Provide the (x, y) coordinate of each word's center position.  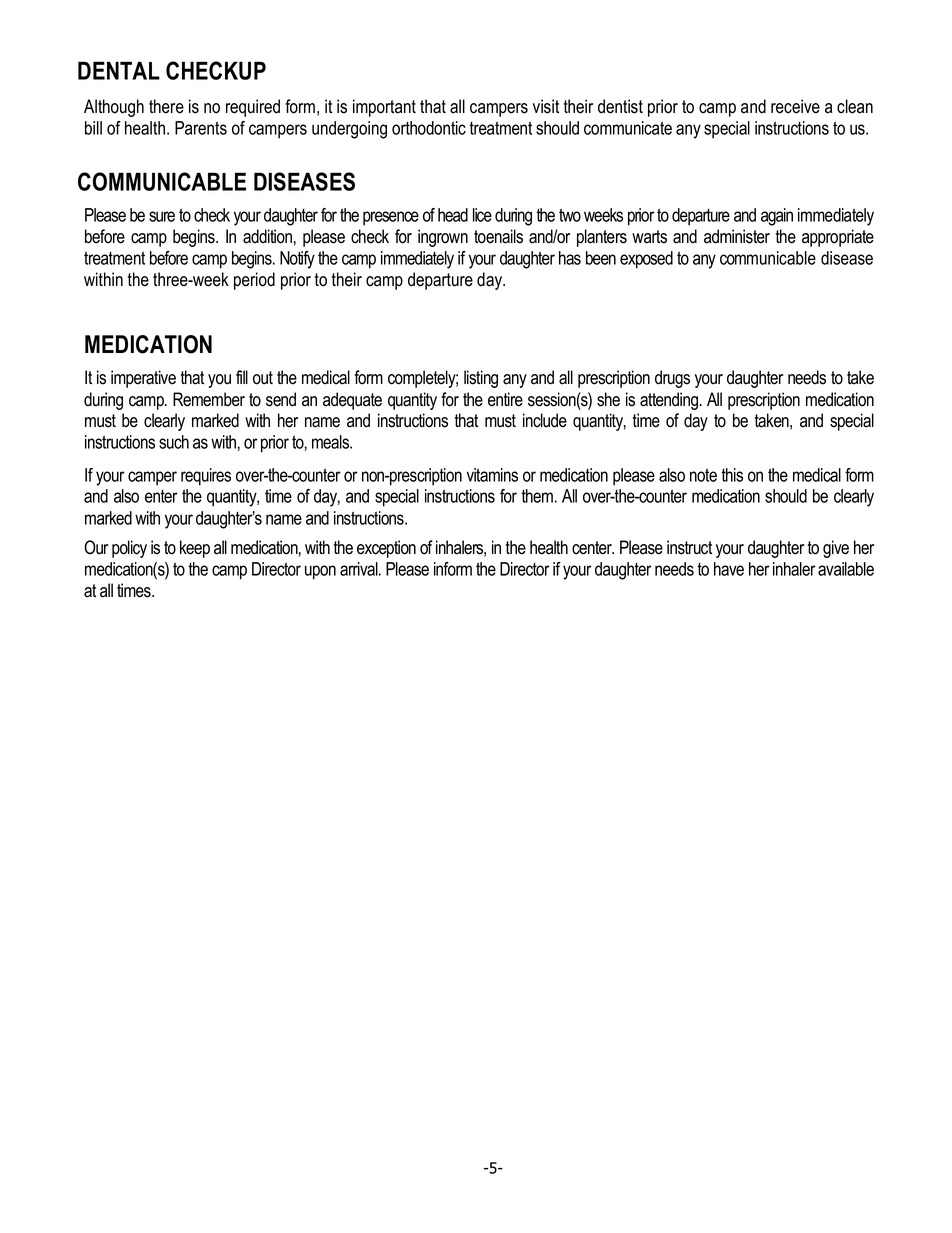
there (166, 106)
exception (386, 549)
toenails (498, 236)
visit (546, 106)
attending (669, 401)
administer (737, 236)
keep (195, 549)
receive (795, 106)
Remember (209, 399)
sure (162, 216)
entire (505, 399)
